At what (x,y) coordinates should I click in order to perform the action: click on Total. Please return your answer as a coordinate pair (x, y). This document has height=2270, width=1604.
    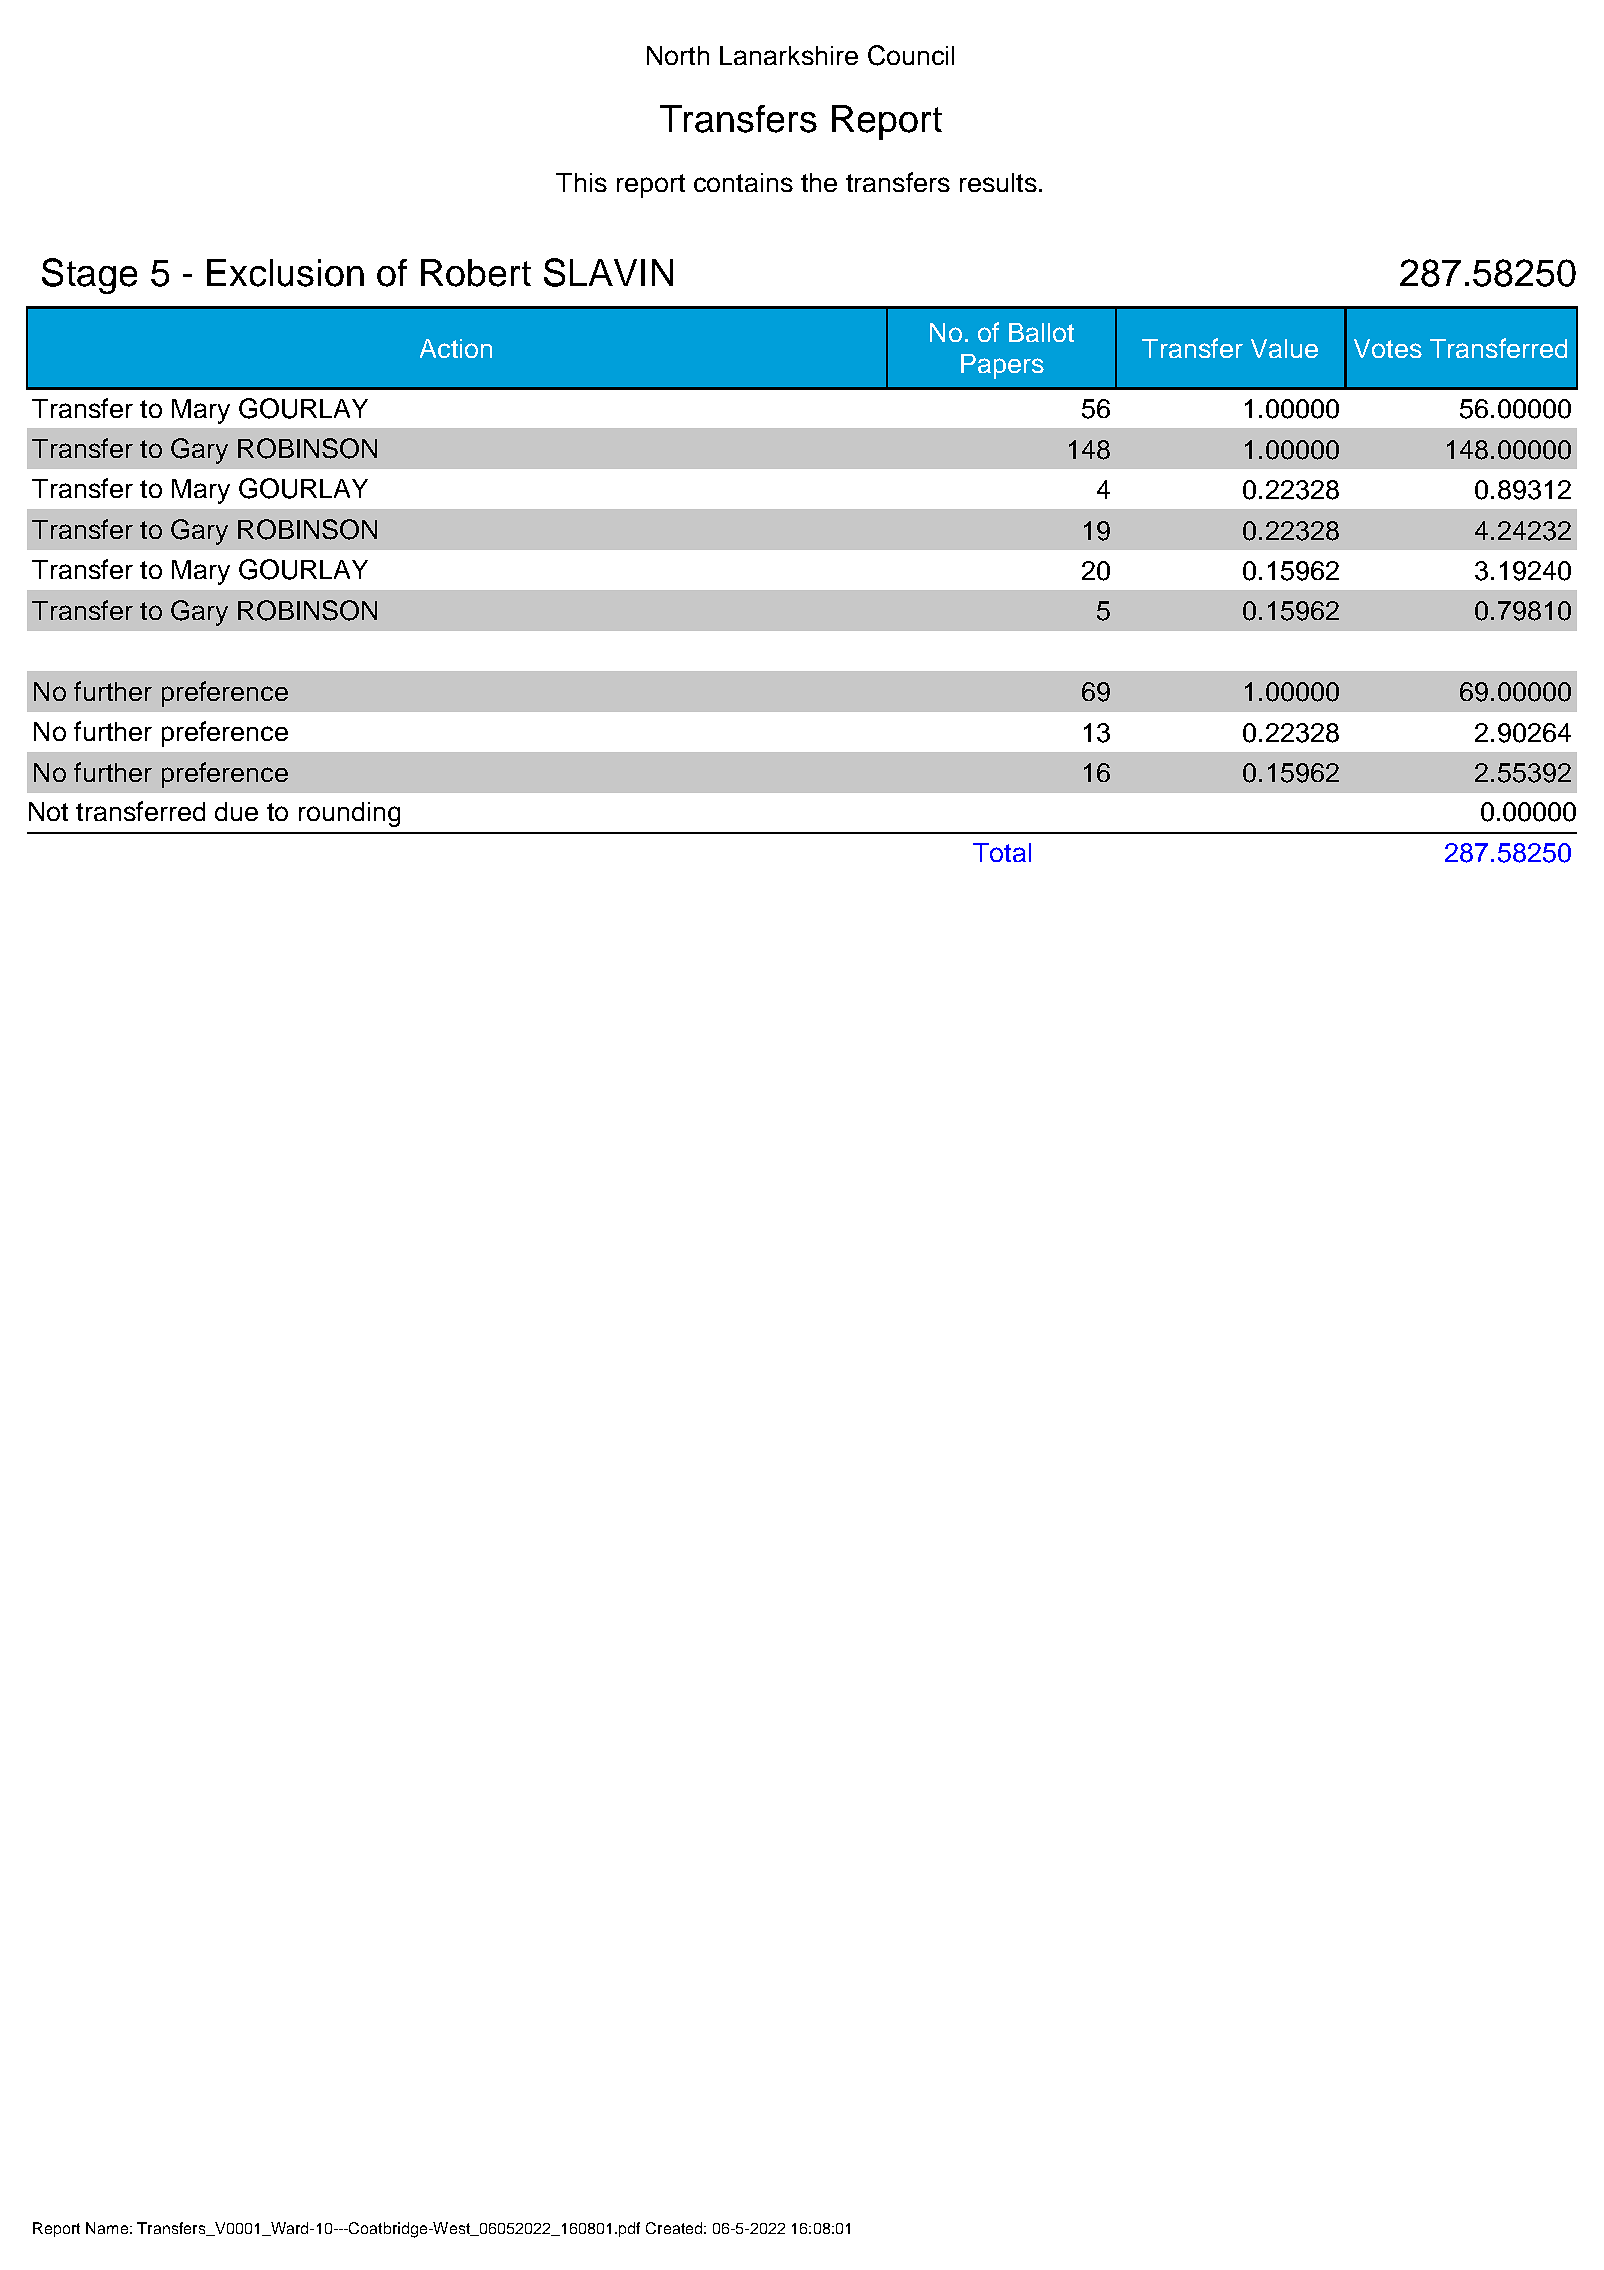
    Looking at the image, I should click on (1002, 852).
